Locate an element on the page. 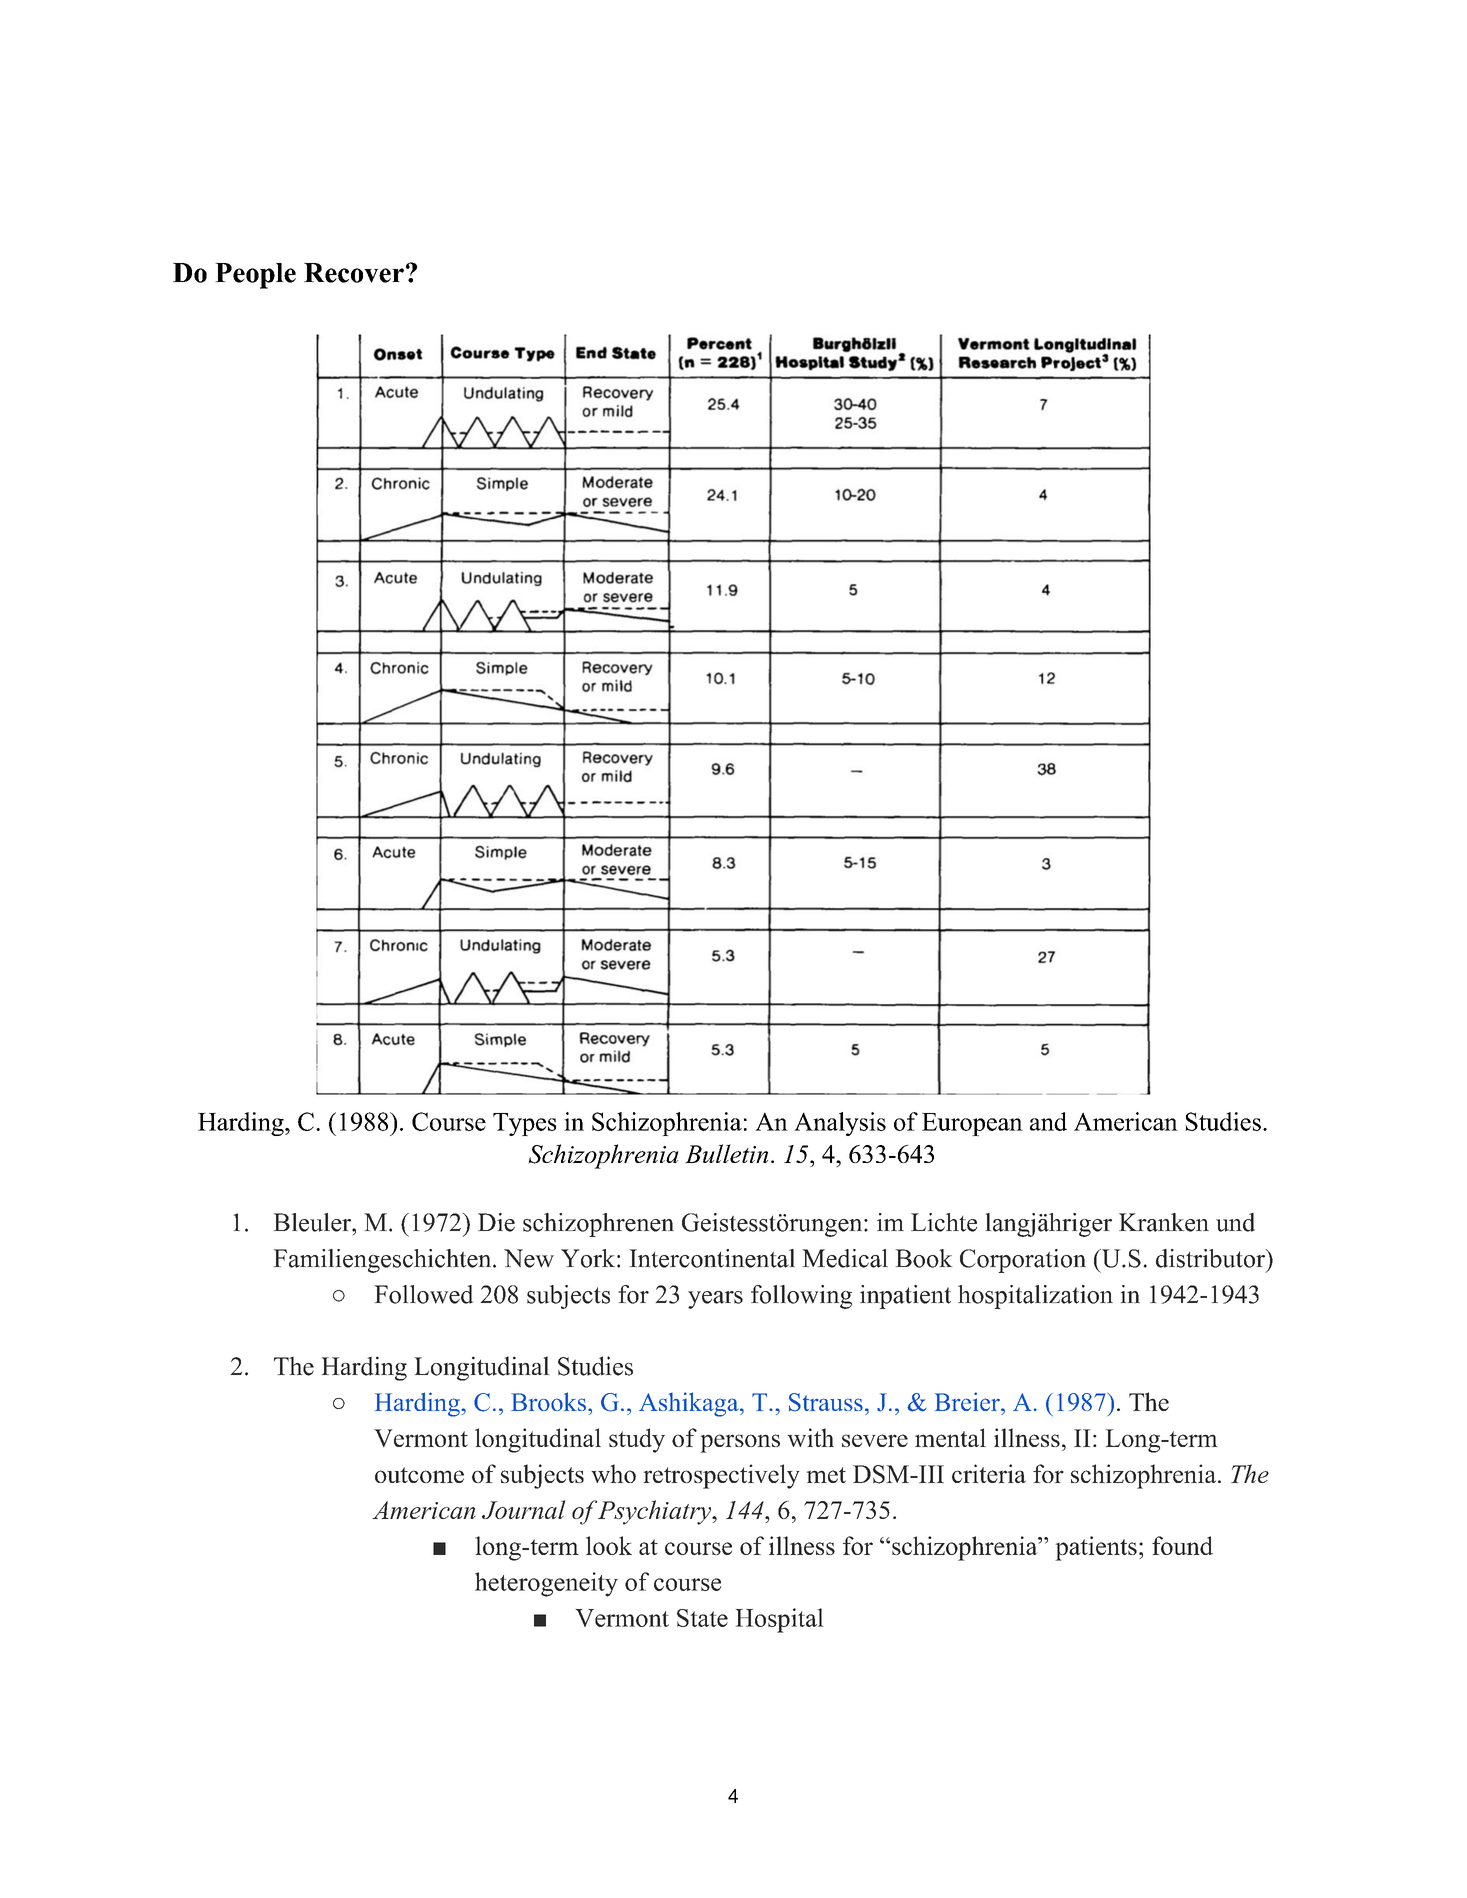 The width and height of the image is (1467, 1898). years is located at coordinates (715, 1300).
